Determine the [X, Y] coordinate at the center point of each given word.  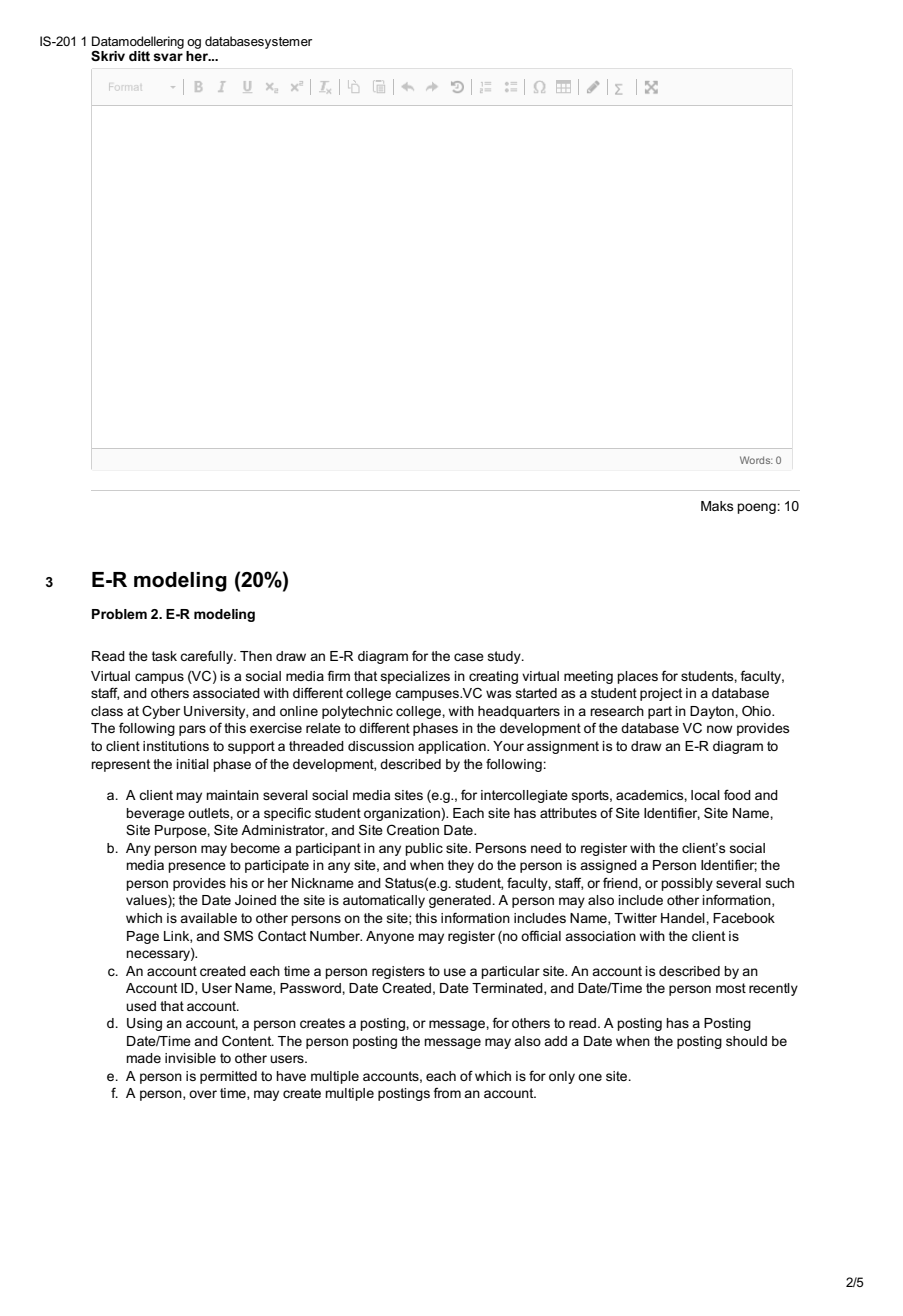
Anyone [390, 937]
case [469, 657]
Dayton [713, 712]
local [705, 795]
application [453, 747]
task [164, 656]
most [731, 988]
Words [756, 460]
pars [192, 730]
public [424, 849]
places [637, 677]
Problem [119, 614]
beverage [155, 814]
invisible [190, 1058]
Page [143, 937]
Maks [717, 506]
